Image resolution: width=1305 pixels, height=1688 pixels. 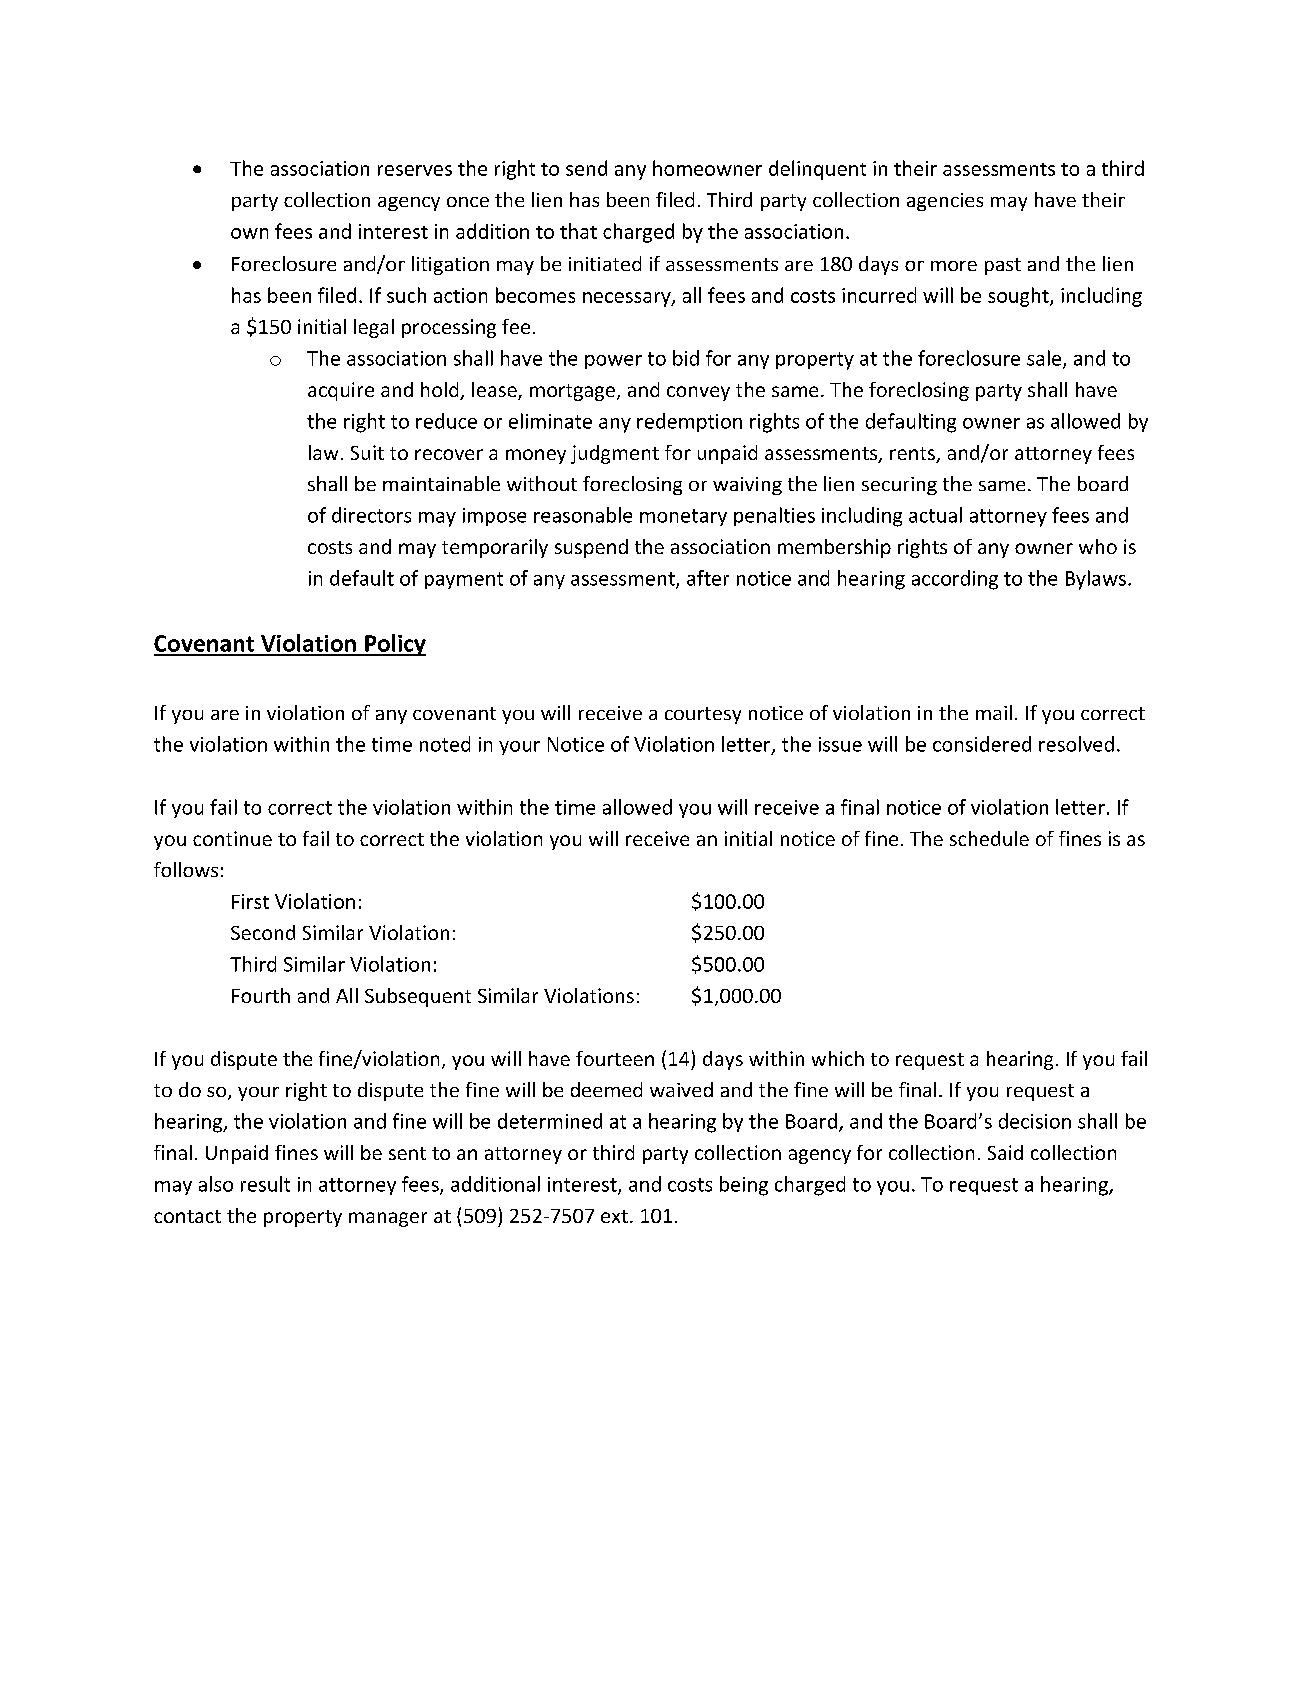 I want to click on Said, so click(x=1005, y=1152).
